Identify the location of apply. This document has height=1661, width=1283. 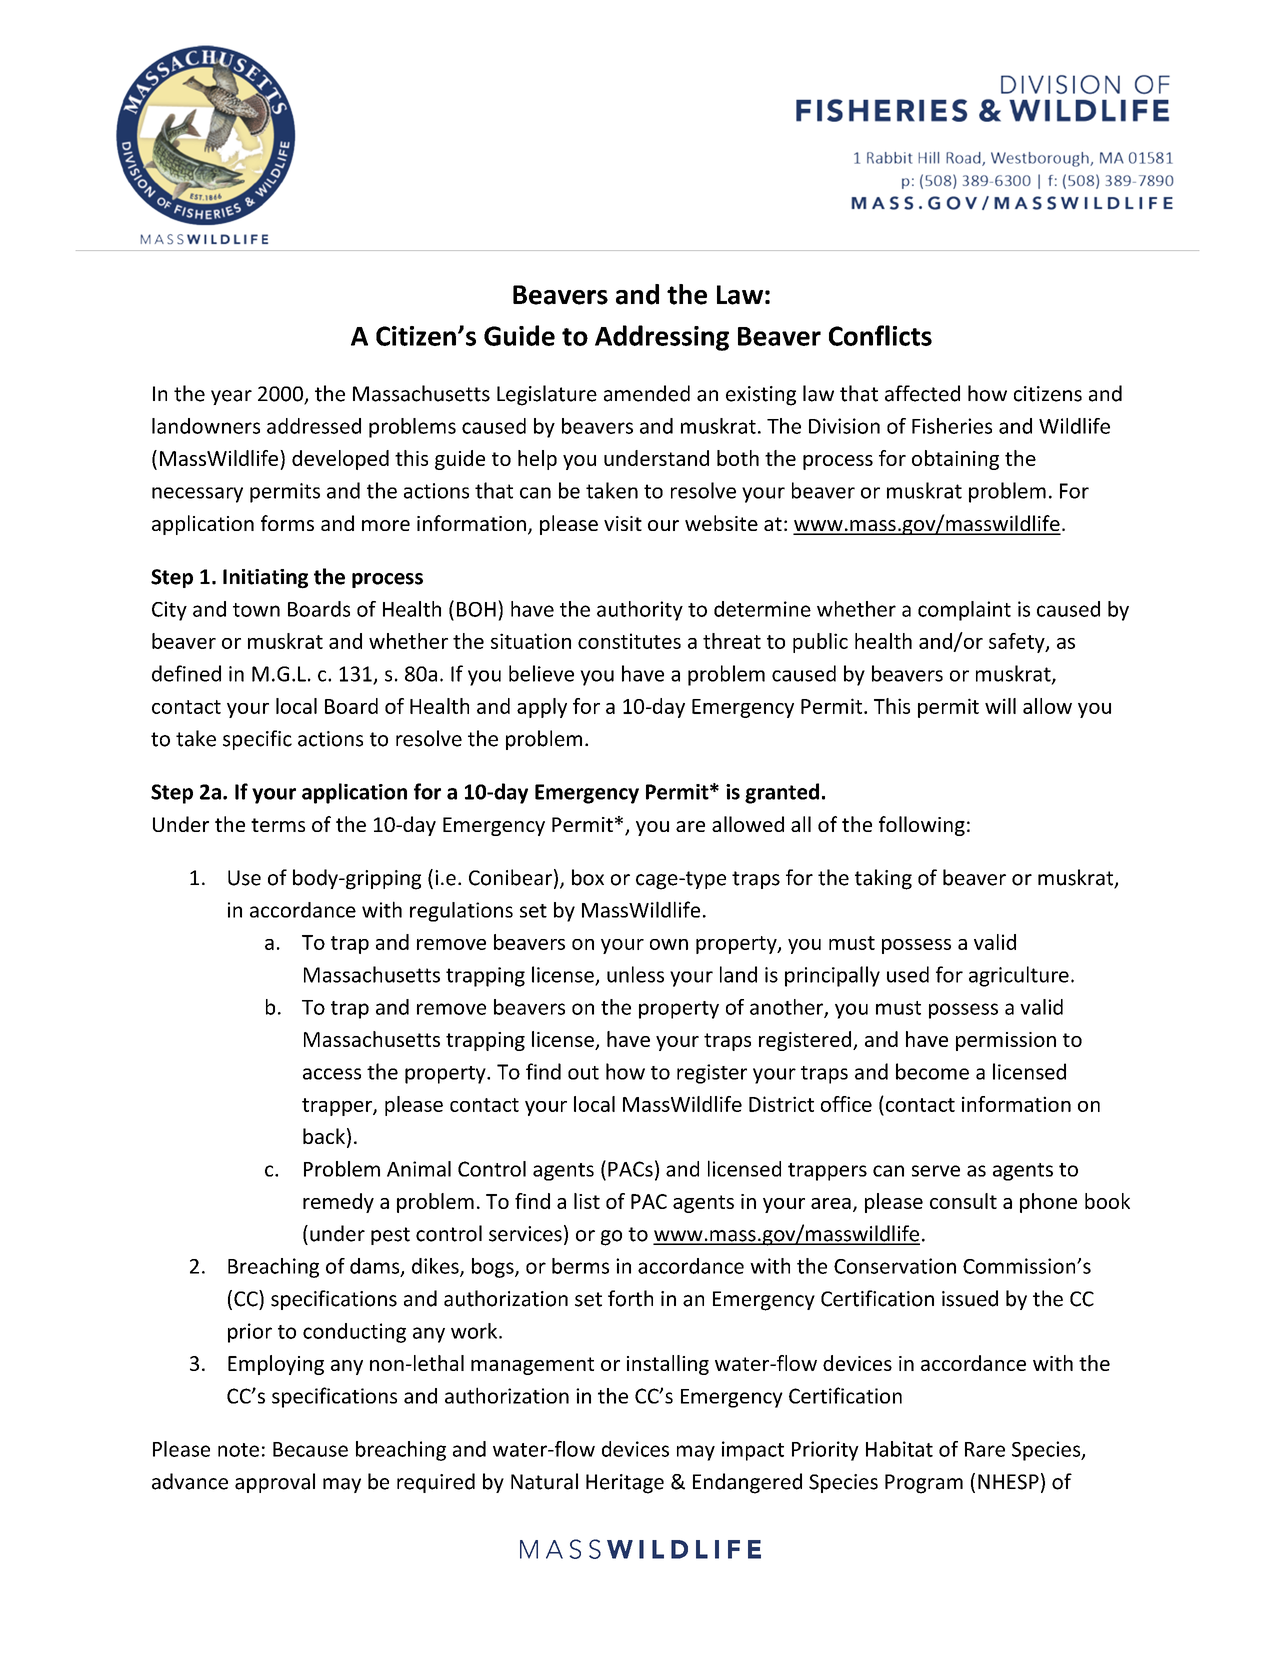
(542, 708).
